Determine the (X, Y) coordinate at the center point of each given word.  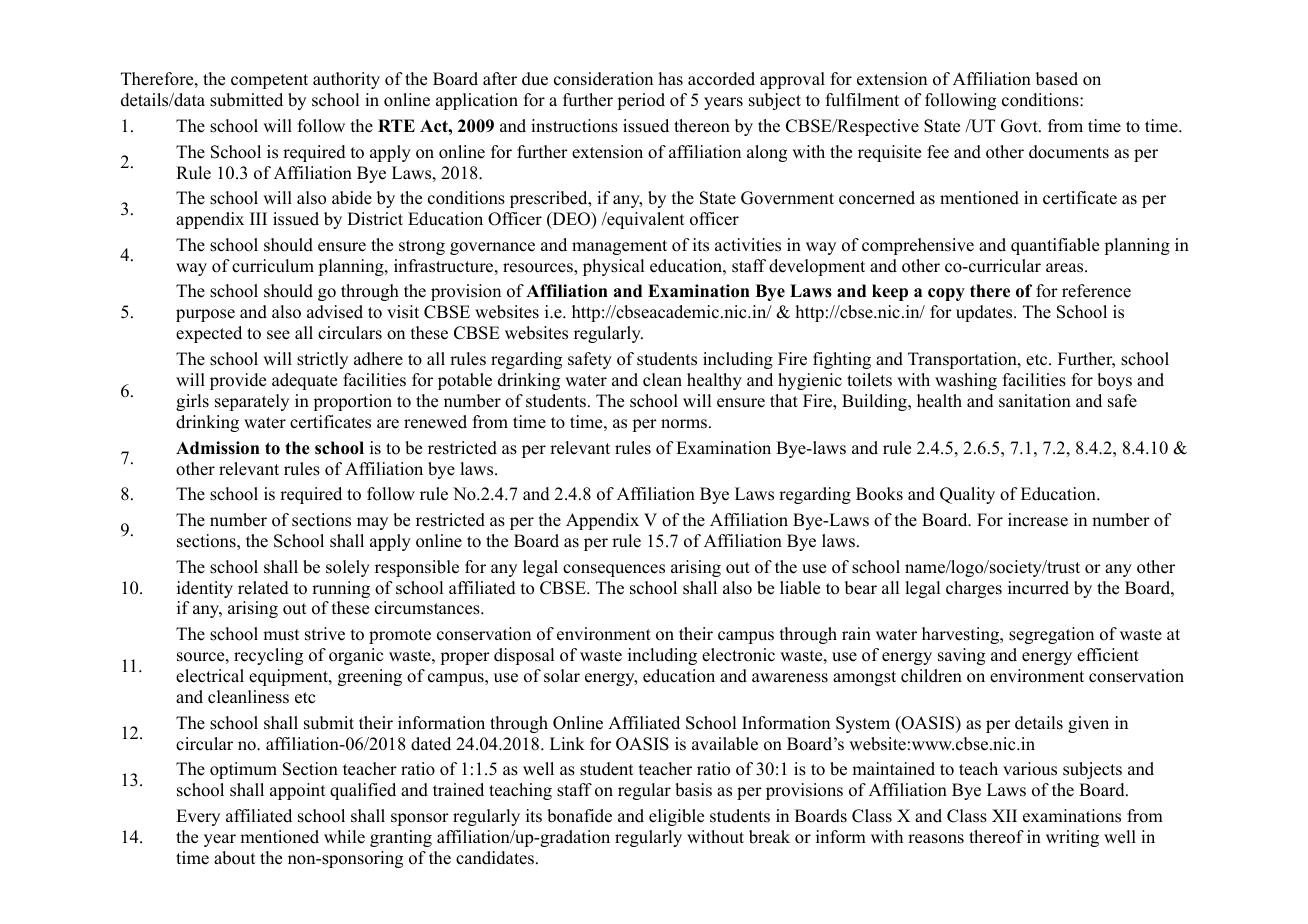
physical (613, 267)
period (641, 101)
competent (269, 81)
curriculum (273, 266)
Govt (1020, 126)
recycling (268, 656)
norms (684, 424)
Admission (218, 448)
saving (961, 656)
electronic (738, 655)
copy (946, 294)
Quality (967, 495)
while (344, 837)
